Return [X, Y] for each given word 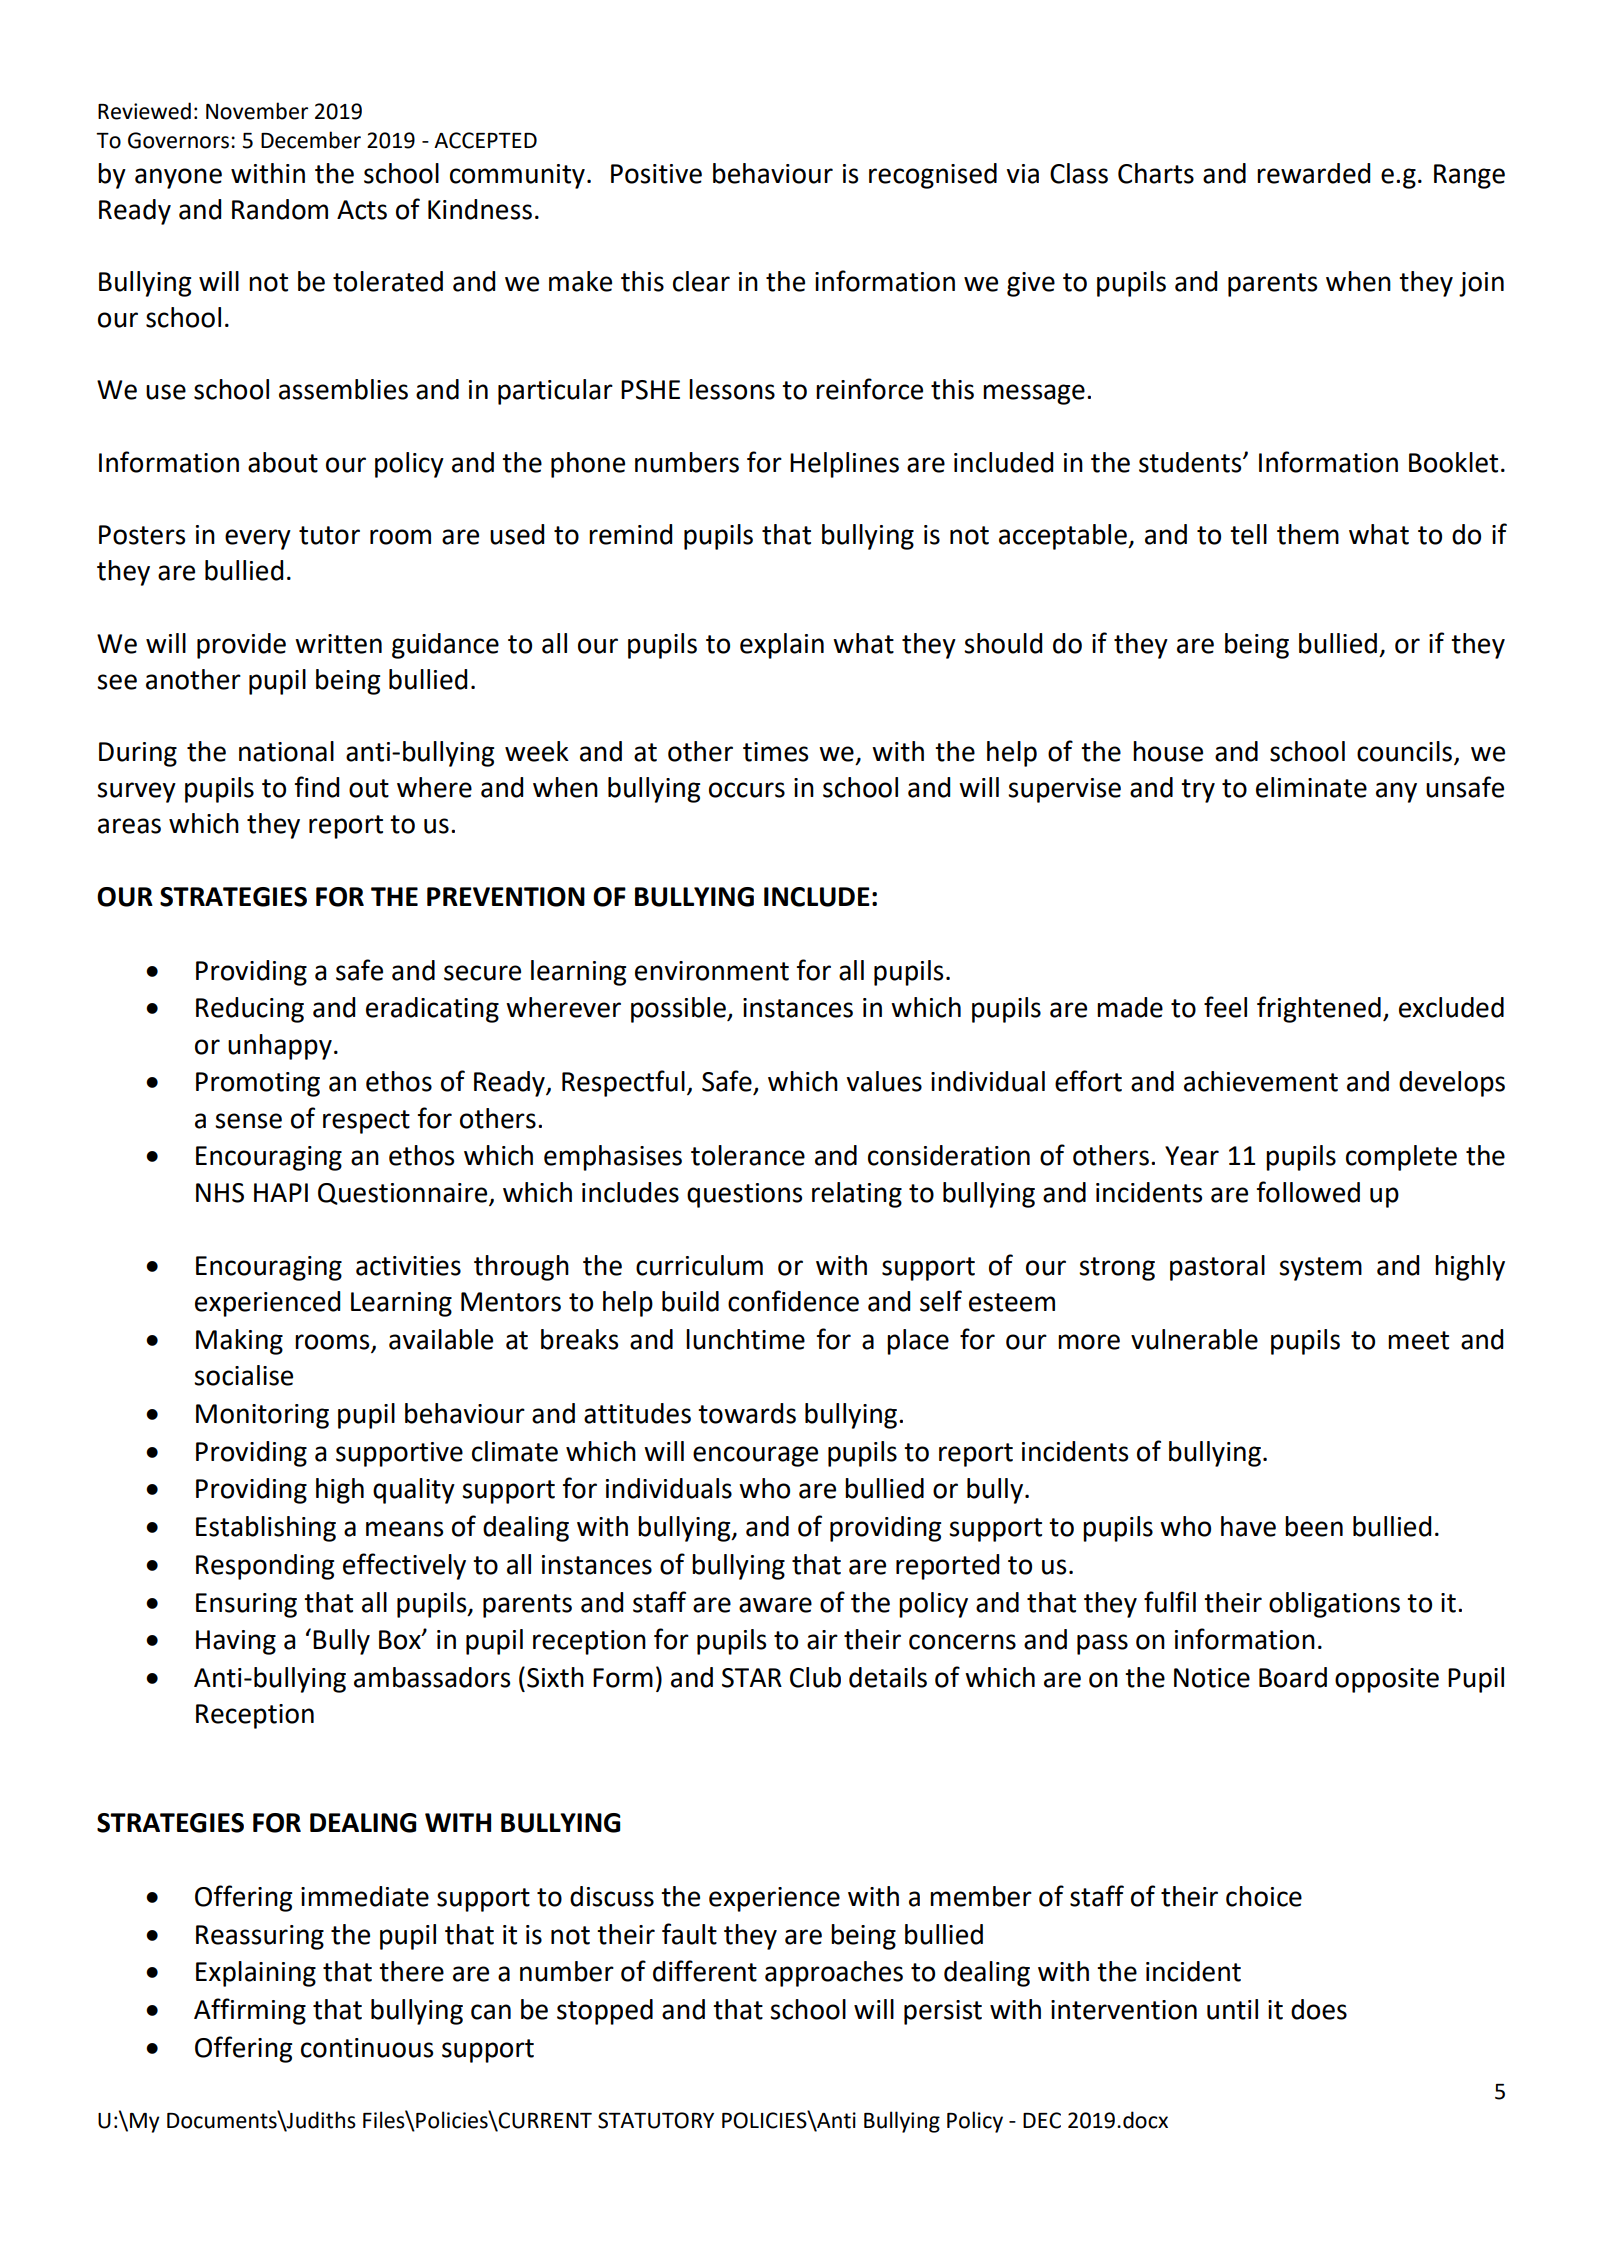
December [311, 140]
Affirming [250, 2011]
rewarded [1313, 173]
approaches [834, 1974]
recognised [933, 176]
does [1319, 2009]
